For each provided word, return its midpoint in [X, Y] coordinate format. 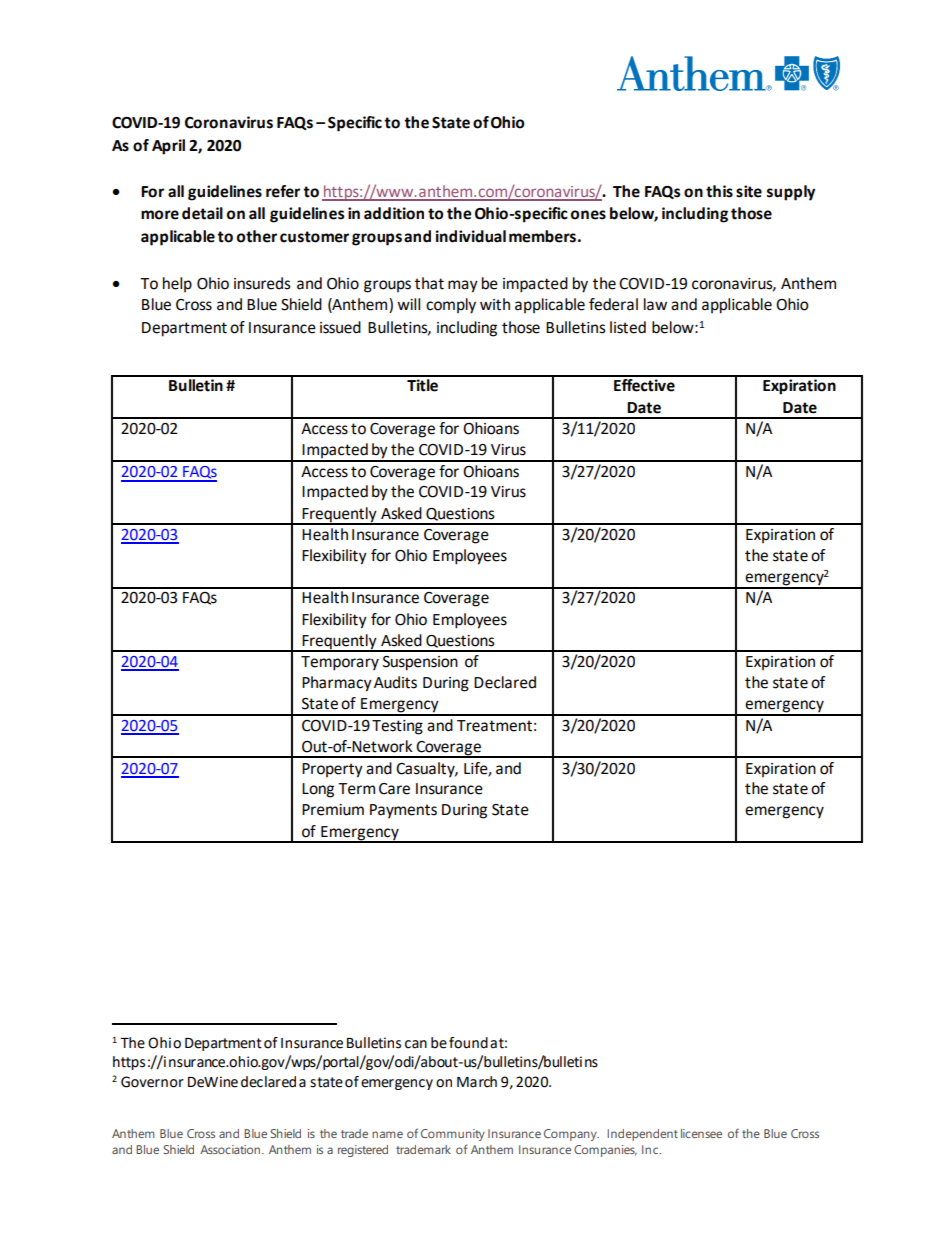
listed [628, 327]
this [719, 191]
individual [471, 236]
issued [340, 327]
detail [202, 213]
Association [231, 1149]
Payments [403, 811]
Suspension [420, 663]
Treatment [494, 726]
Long [318, 790]
